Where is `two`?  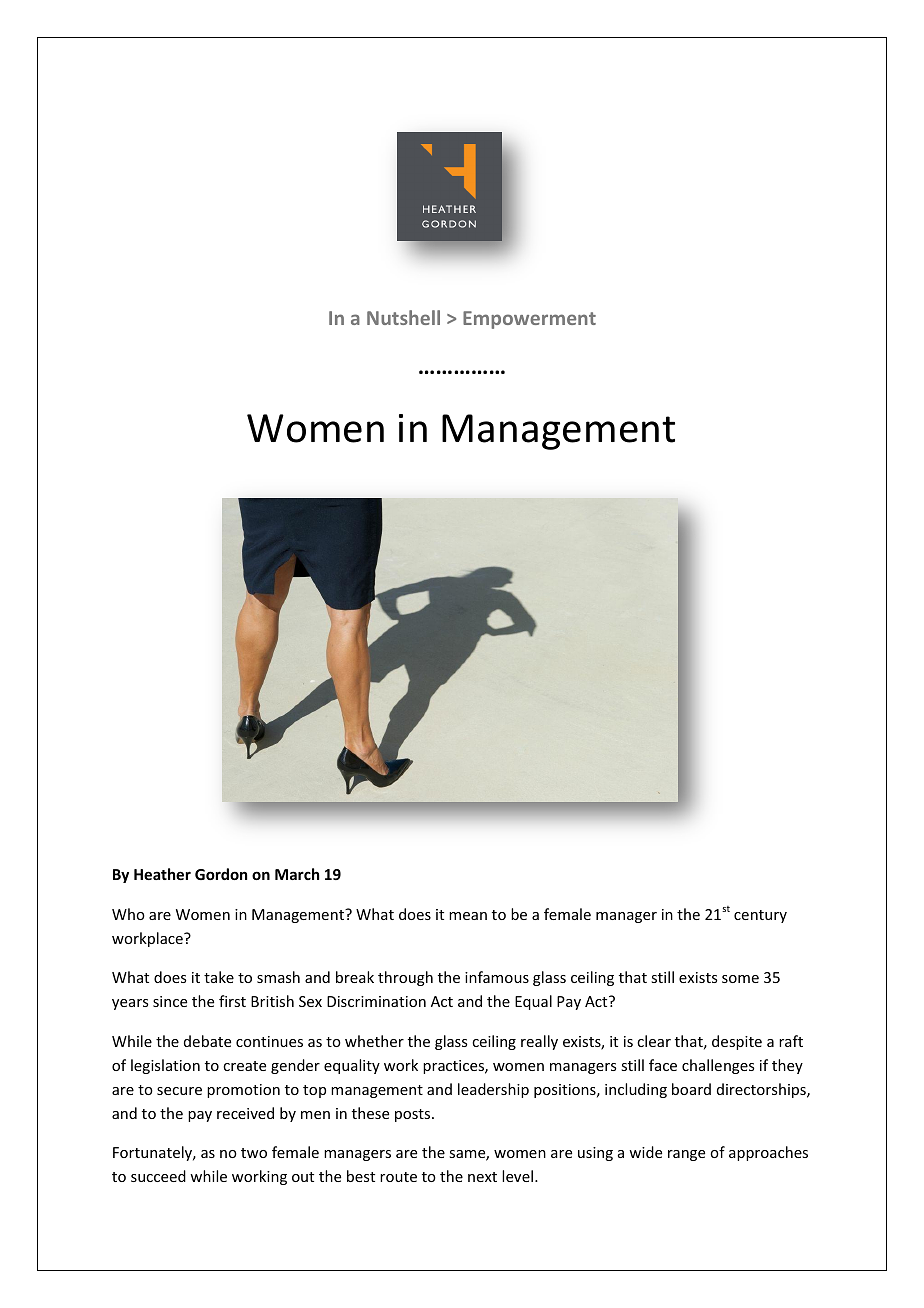 two is located at coordinates (254, 1153).
